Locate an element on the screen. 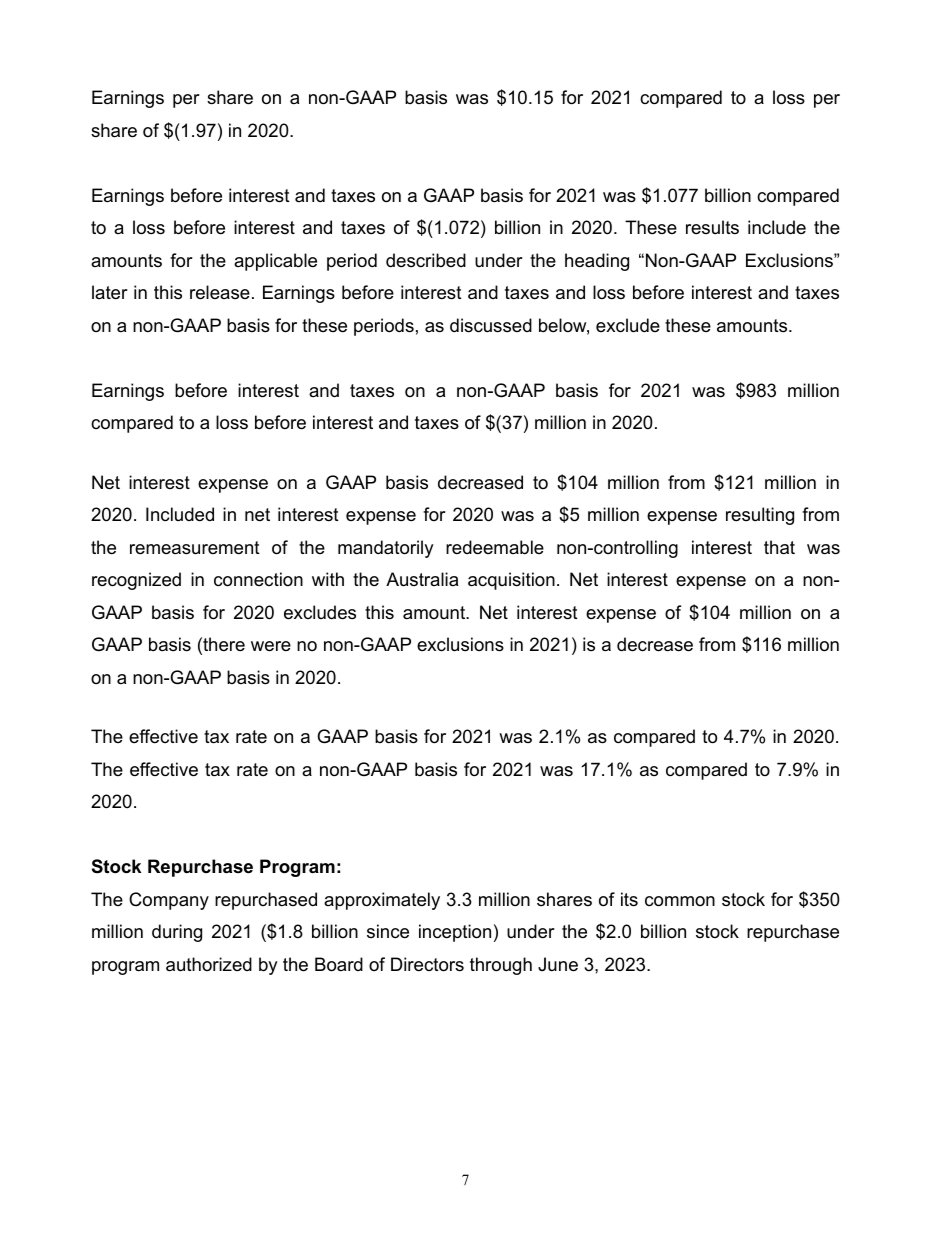  that is located at coordinates (779, 547).
